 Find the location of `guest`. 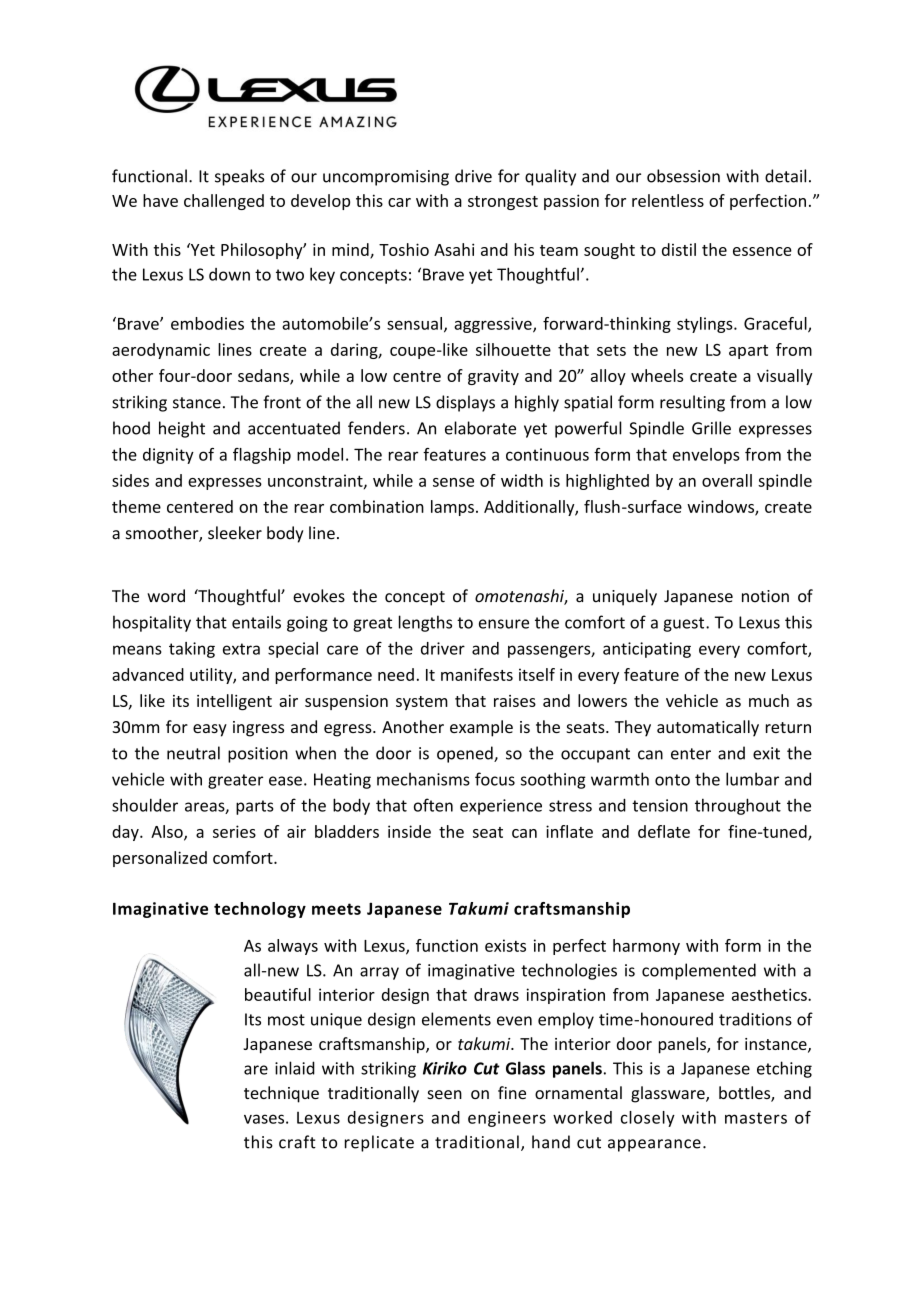

guest is located at coordinates (685, 624).
